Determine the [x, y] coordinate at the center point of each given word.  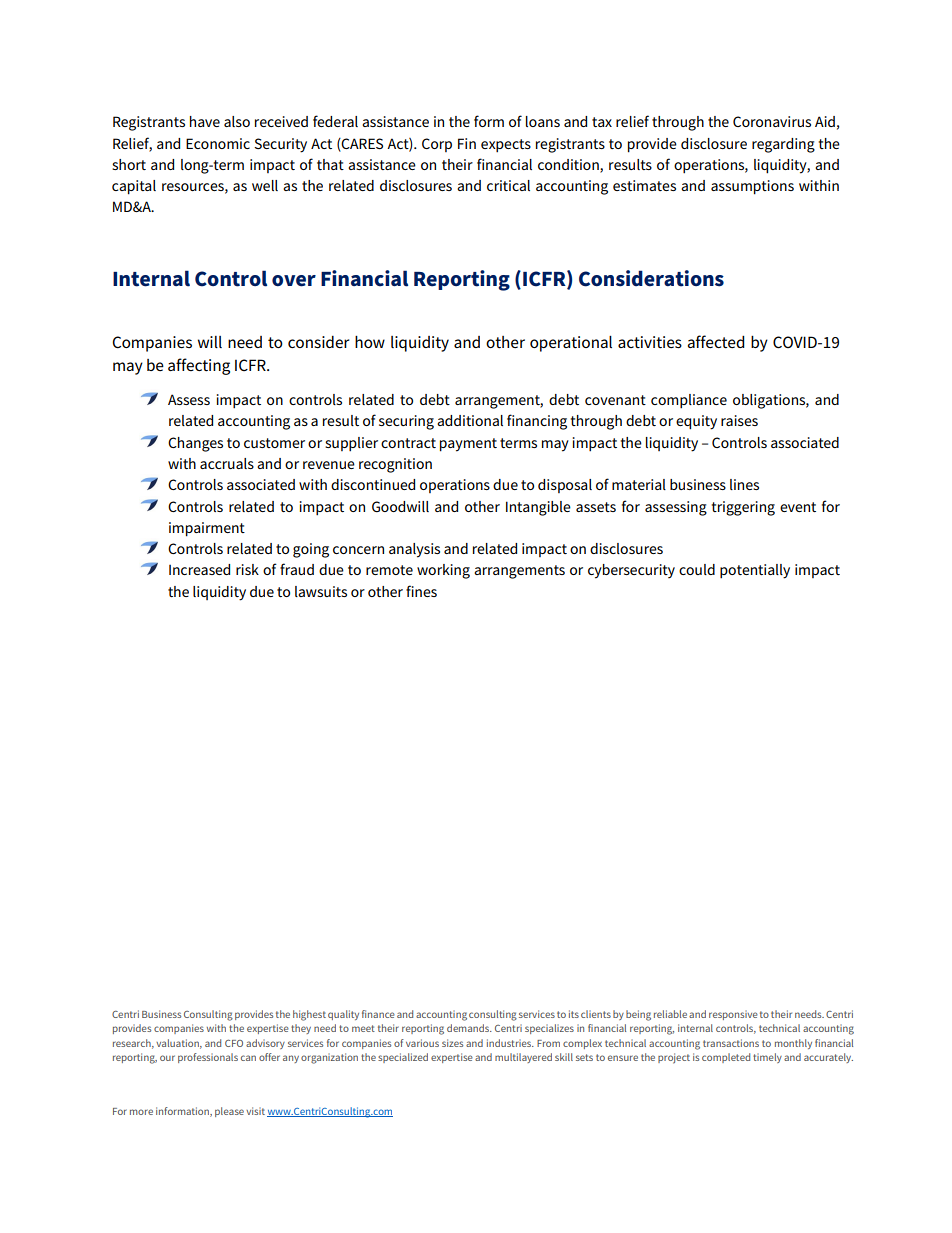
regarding [783, 145]
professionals [208, 1058]
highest [309, 1015]
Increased [199, 569]
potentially [755, 571]
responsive [733, 1015]
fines [421, 591]
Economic [218, 143]
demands [469, 1028]
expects [506, 145]
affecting [199, 366]
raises [739, 420]
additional [470, 420]
